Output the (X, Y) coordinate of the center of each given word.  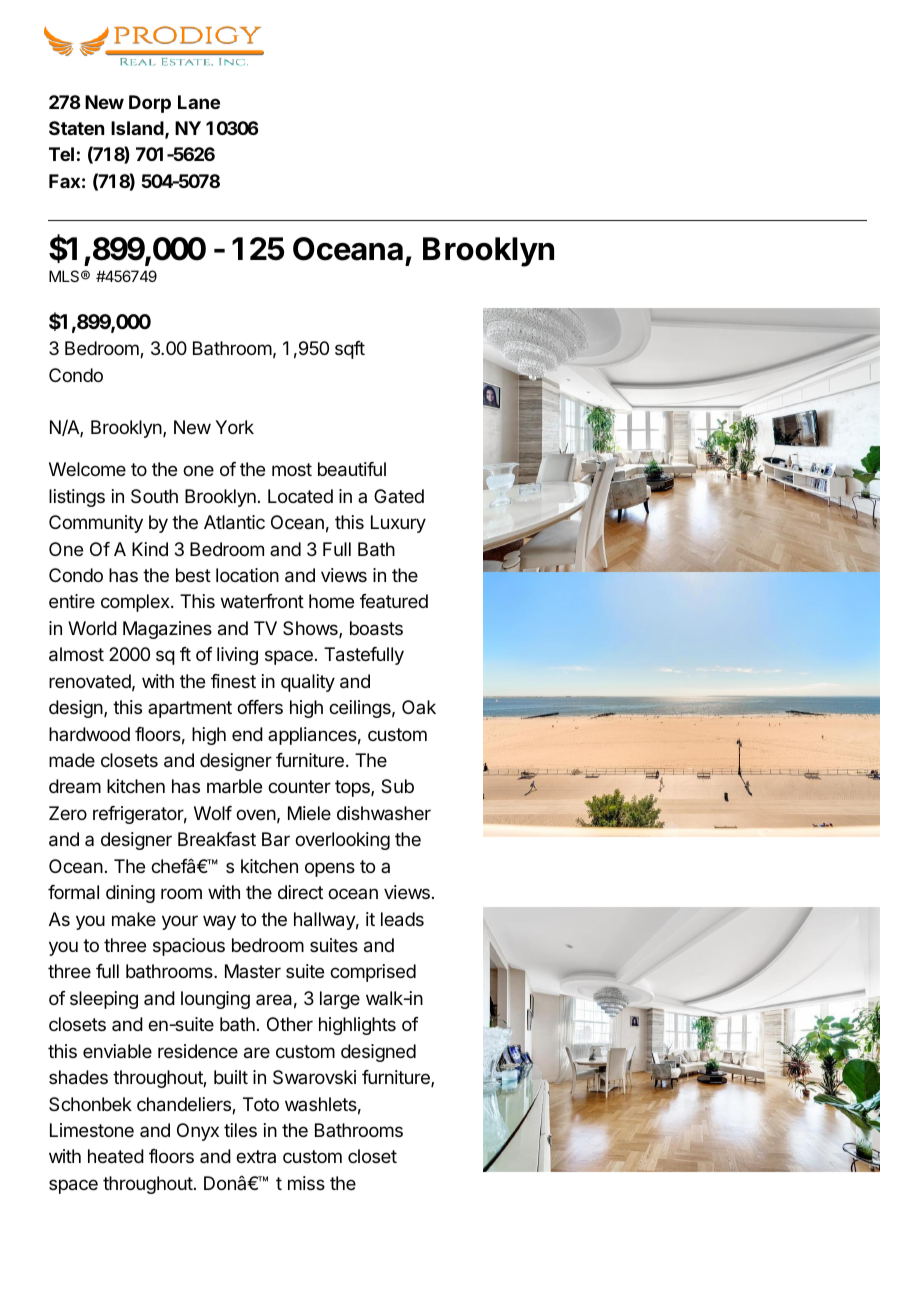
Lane (199, 102)
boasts (376, 628)
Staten (76, 128)
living (237, 656)
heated (116, 1156)
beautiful (352, 469)
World (92, 628)
